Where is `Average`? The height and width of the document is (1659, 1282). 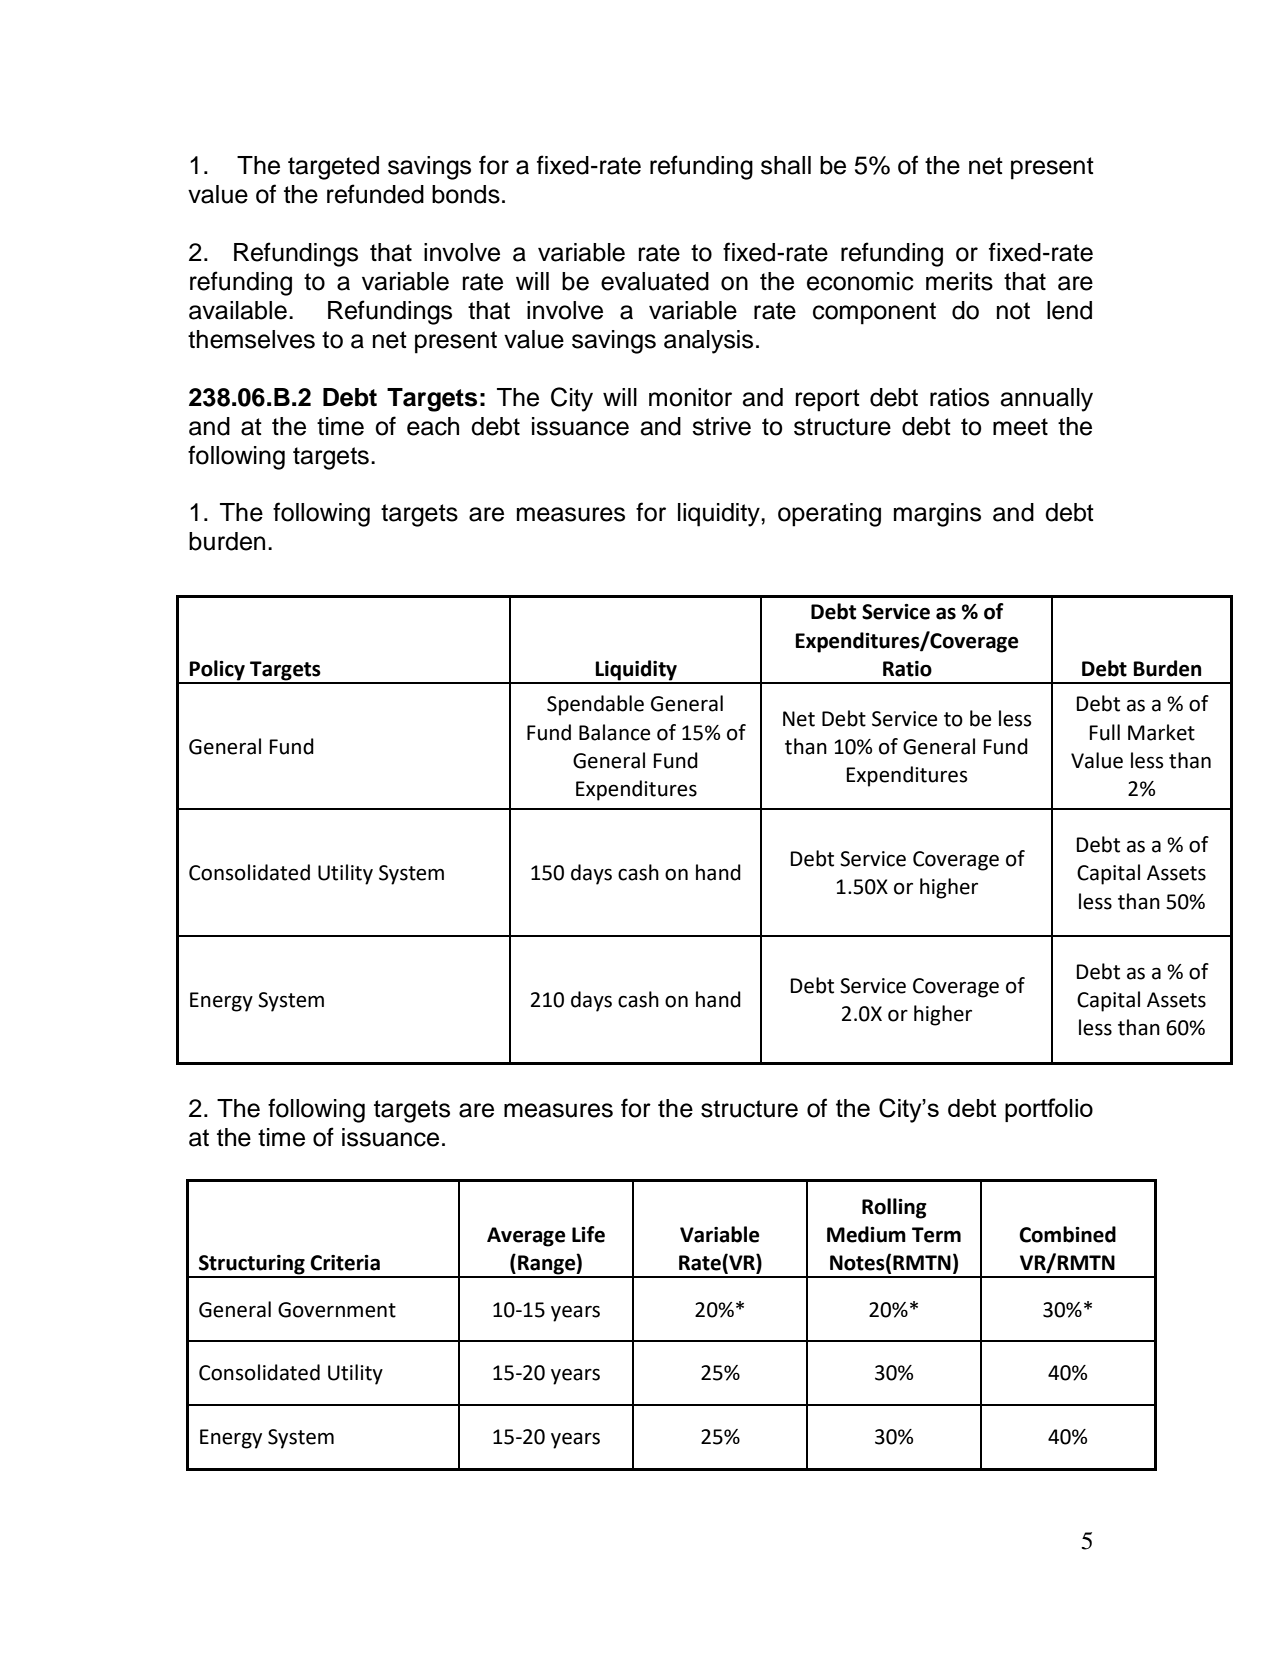
Average is located at coordinates (526, 1237).
